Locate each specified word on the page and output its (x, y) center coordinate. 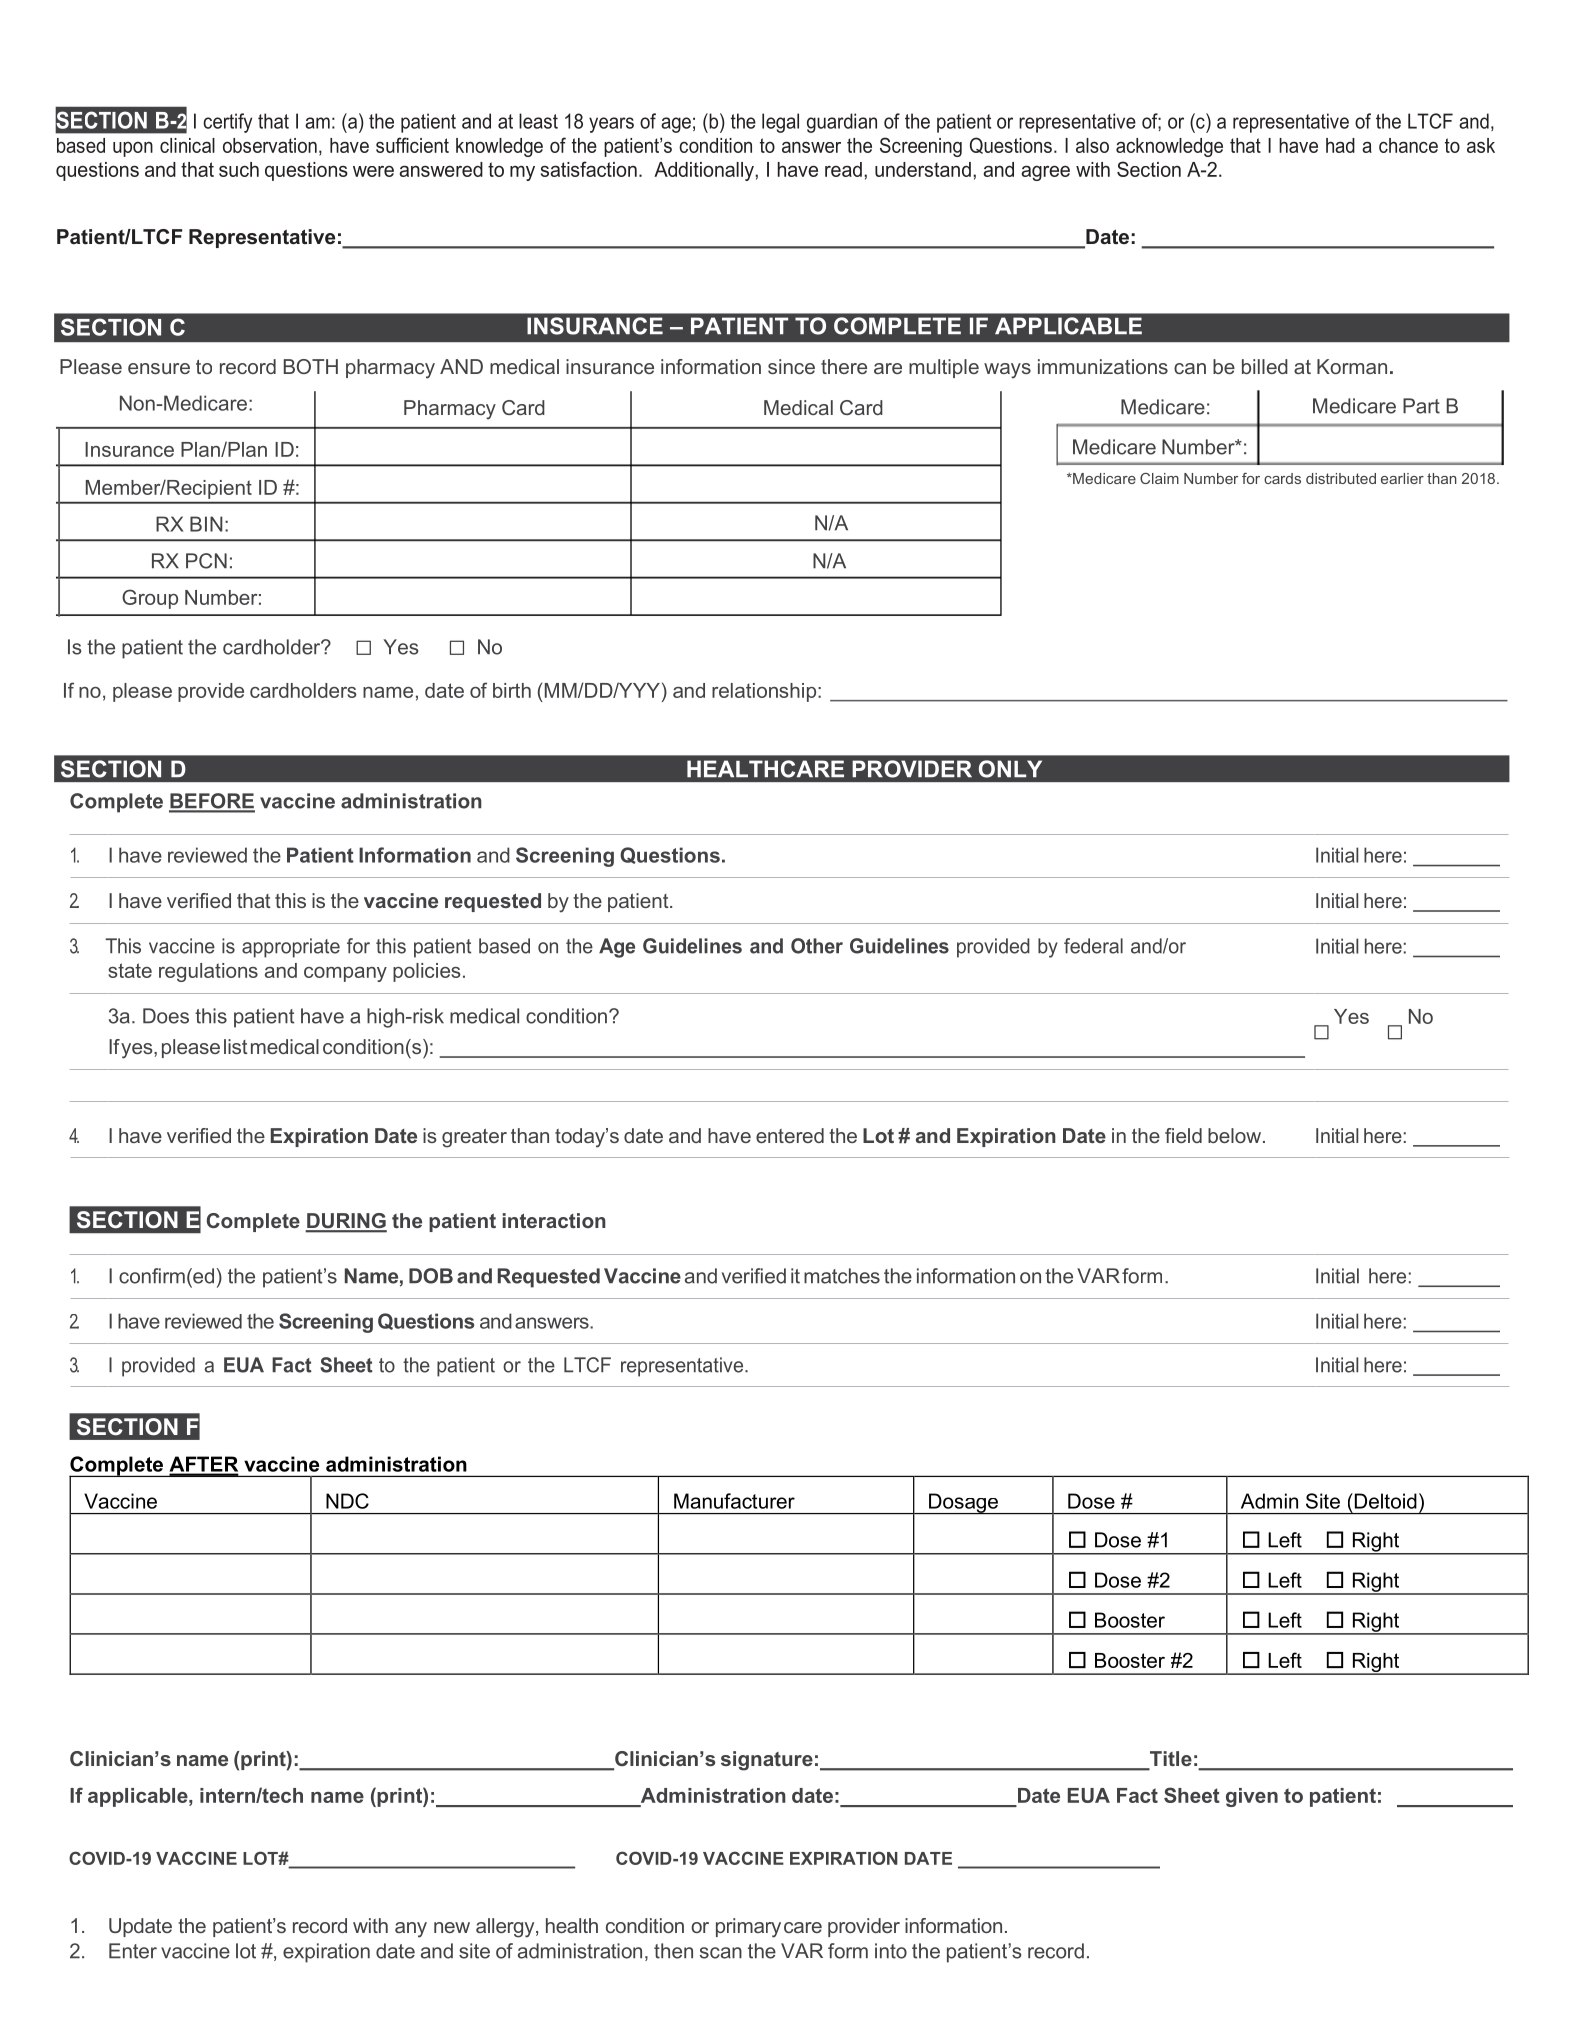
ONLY (1010, 769)
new (452, 1927)
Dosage (963, 1503)
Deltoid (1384, 1501)
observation (270, 145)
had (1340, 145)
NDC (347, 1501)
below (1236, 1135)
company (345, 974)
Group (150, 599)
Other (817, 946)
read (843, 169)
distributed (1341, 478)
